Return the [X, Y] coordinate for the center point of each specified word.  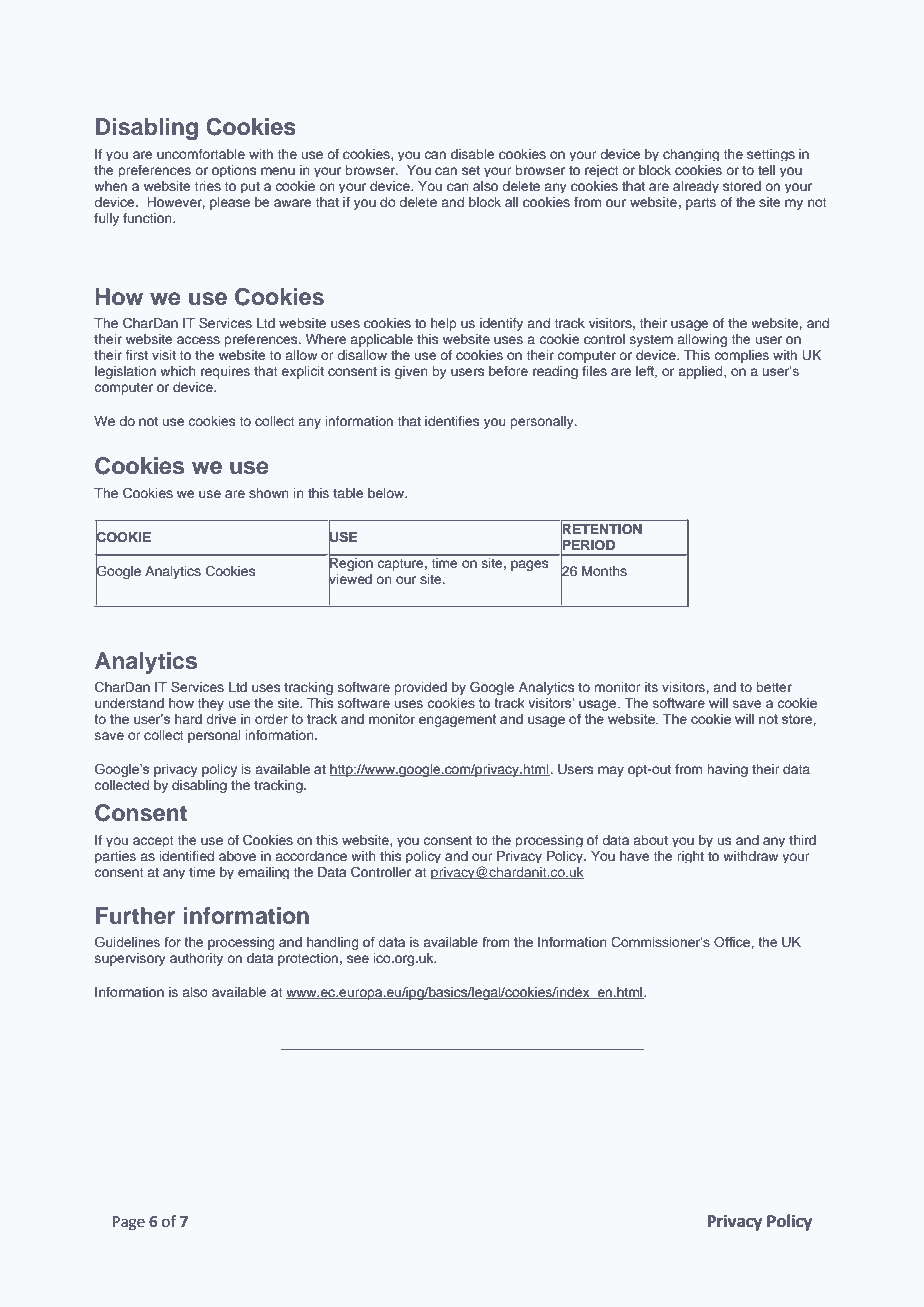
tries [208, 186]
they [211, 704]
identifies [452, 421]
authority [196, 959]
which [178, 371]
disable [472, 154]
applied [702, 372]
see [358, 959]
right [690, 857]
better [774, 687]
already [696, 187]
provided [420, 688]
